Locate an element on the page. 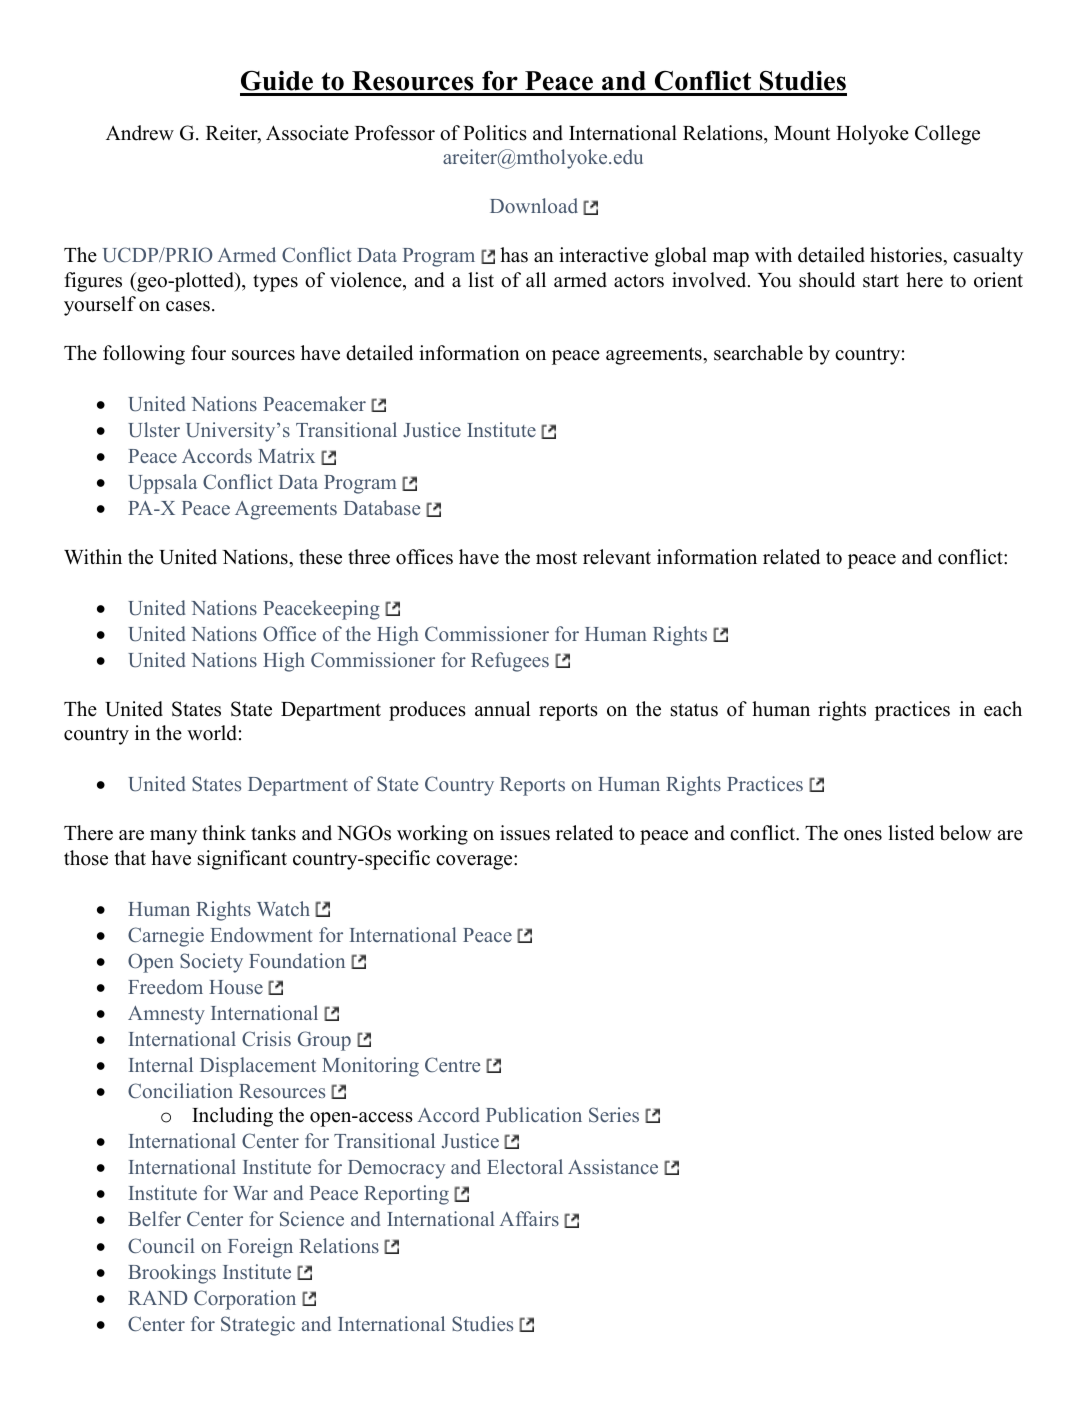  Centre is located at coordinates (453, 1064).
